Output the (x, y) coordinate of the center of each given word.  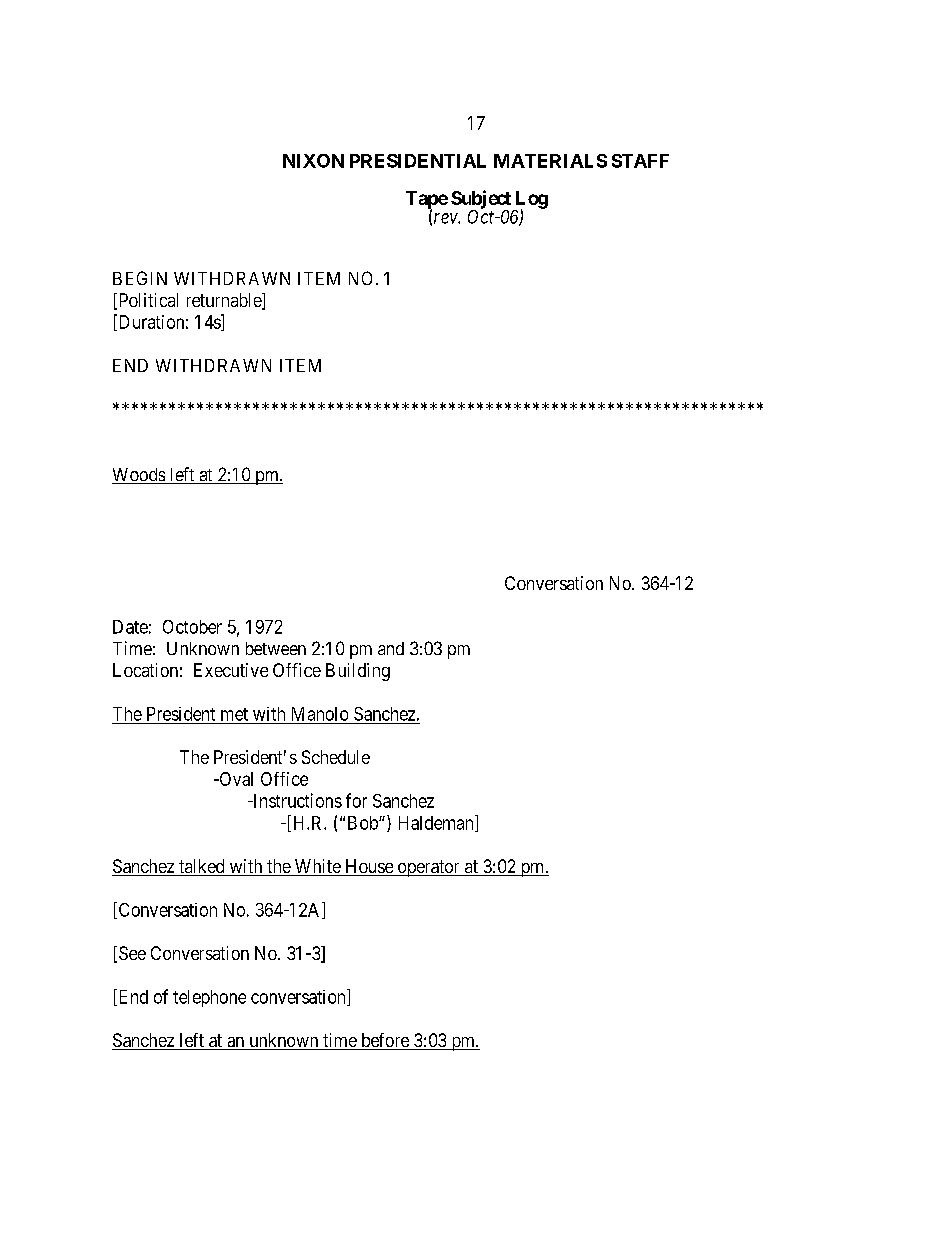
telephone (209, 998)
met (234, 714)
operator (428, 868)
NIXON (313, 161)
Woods (139, 476)
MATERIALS (550, 161)
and (391, 648)
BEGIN (140, 278)
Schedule (336, 757)
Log (530, 201)
